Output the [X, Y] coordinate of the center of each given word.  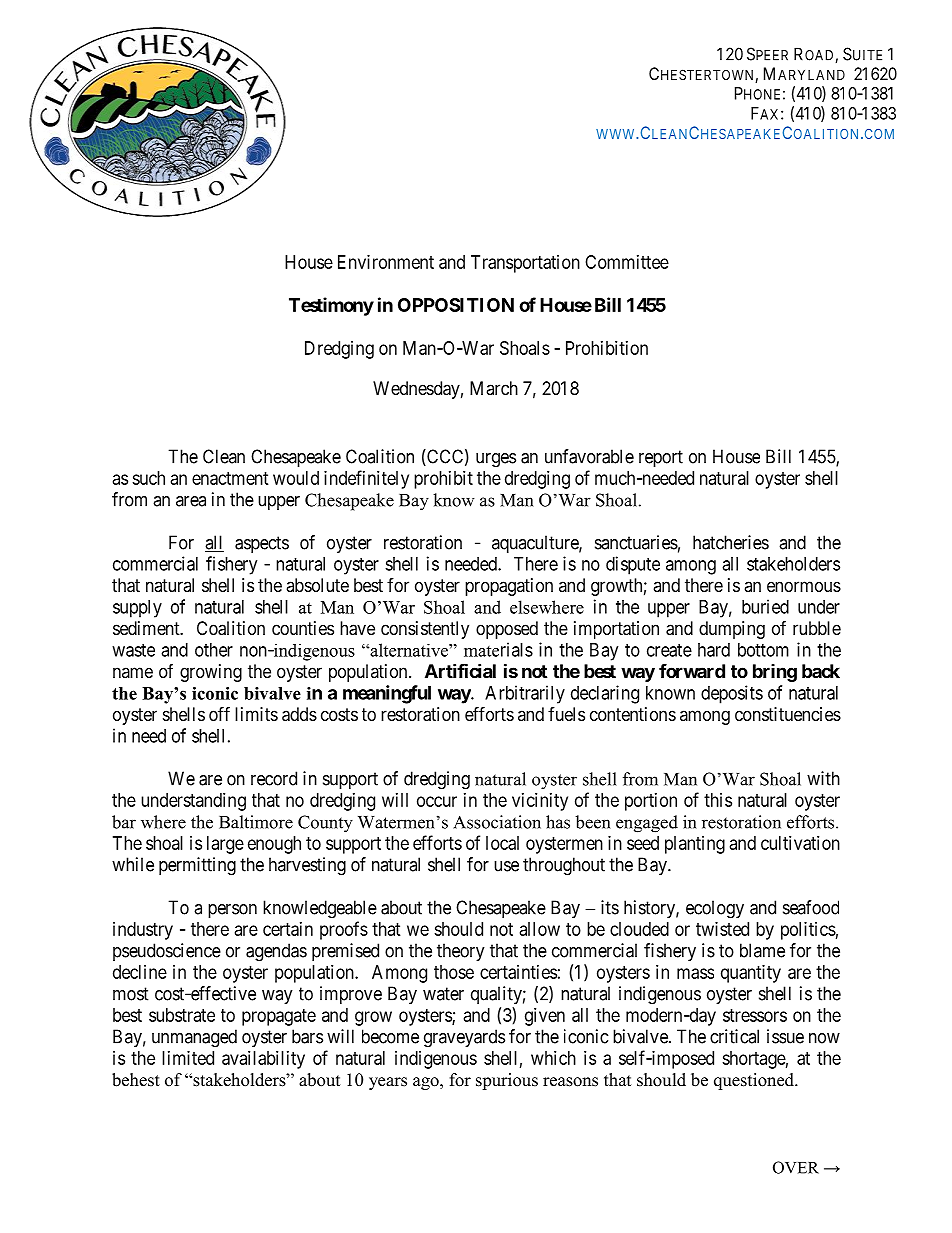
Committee [627, 262]
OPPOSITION [456, 305]
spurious [507, 1081]
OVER [796, 1167]
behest [136, 1080]
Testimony [331, 306]
